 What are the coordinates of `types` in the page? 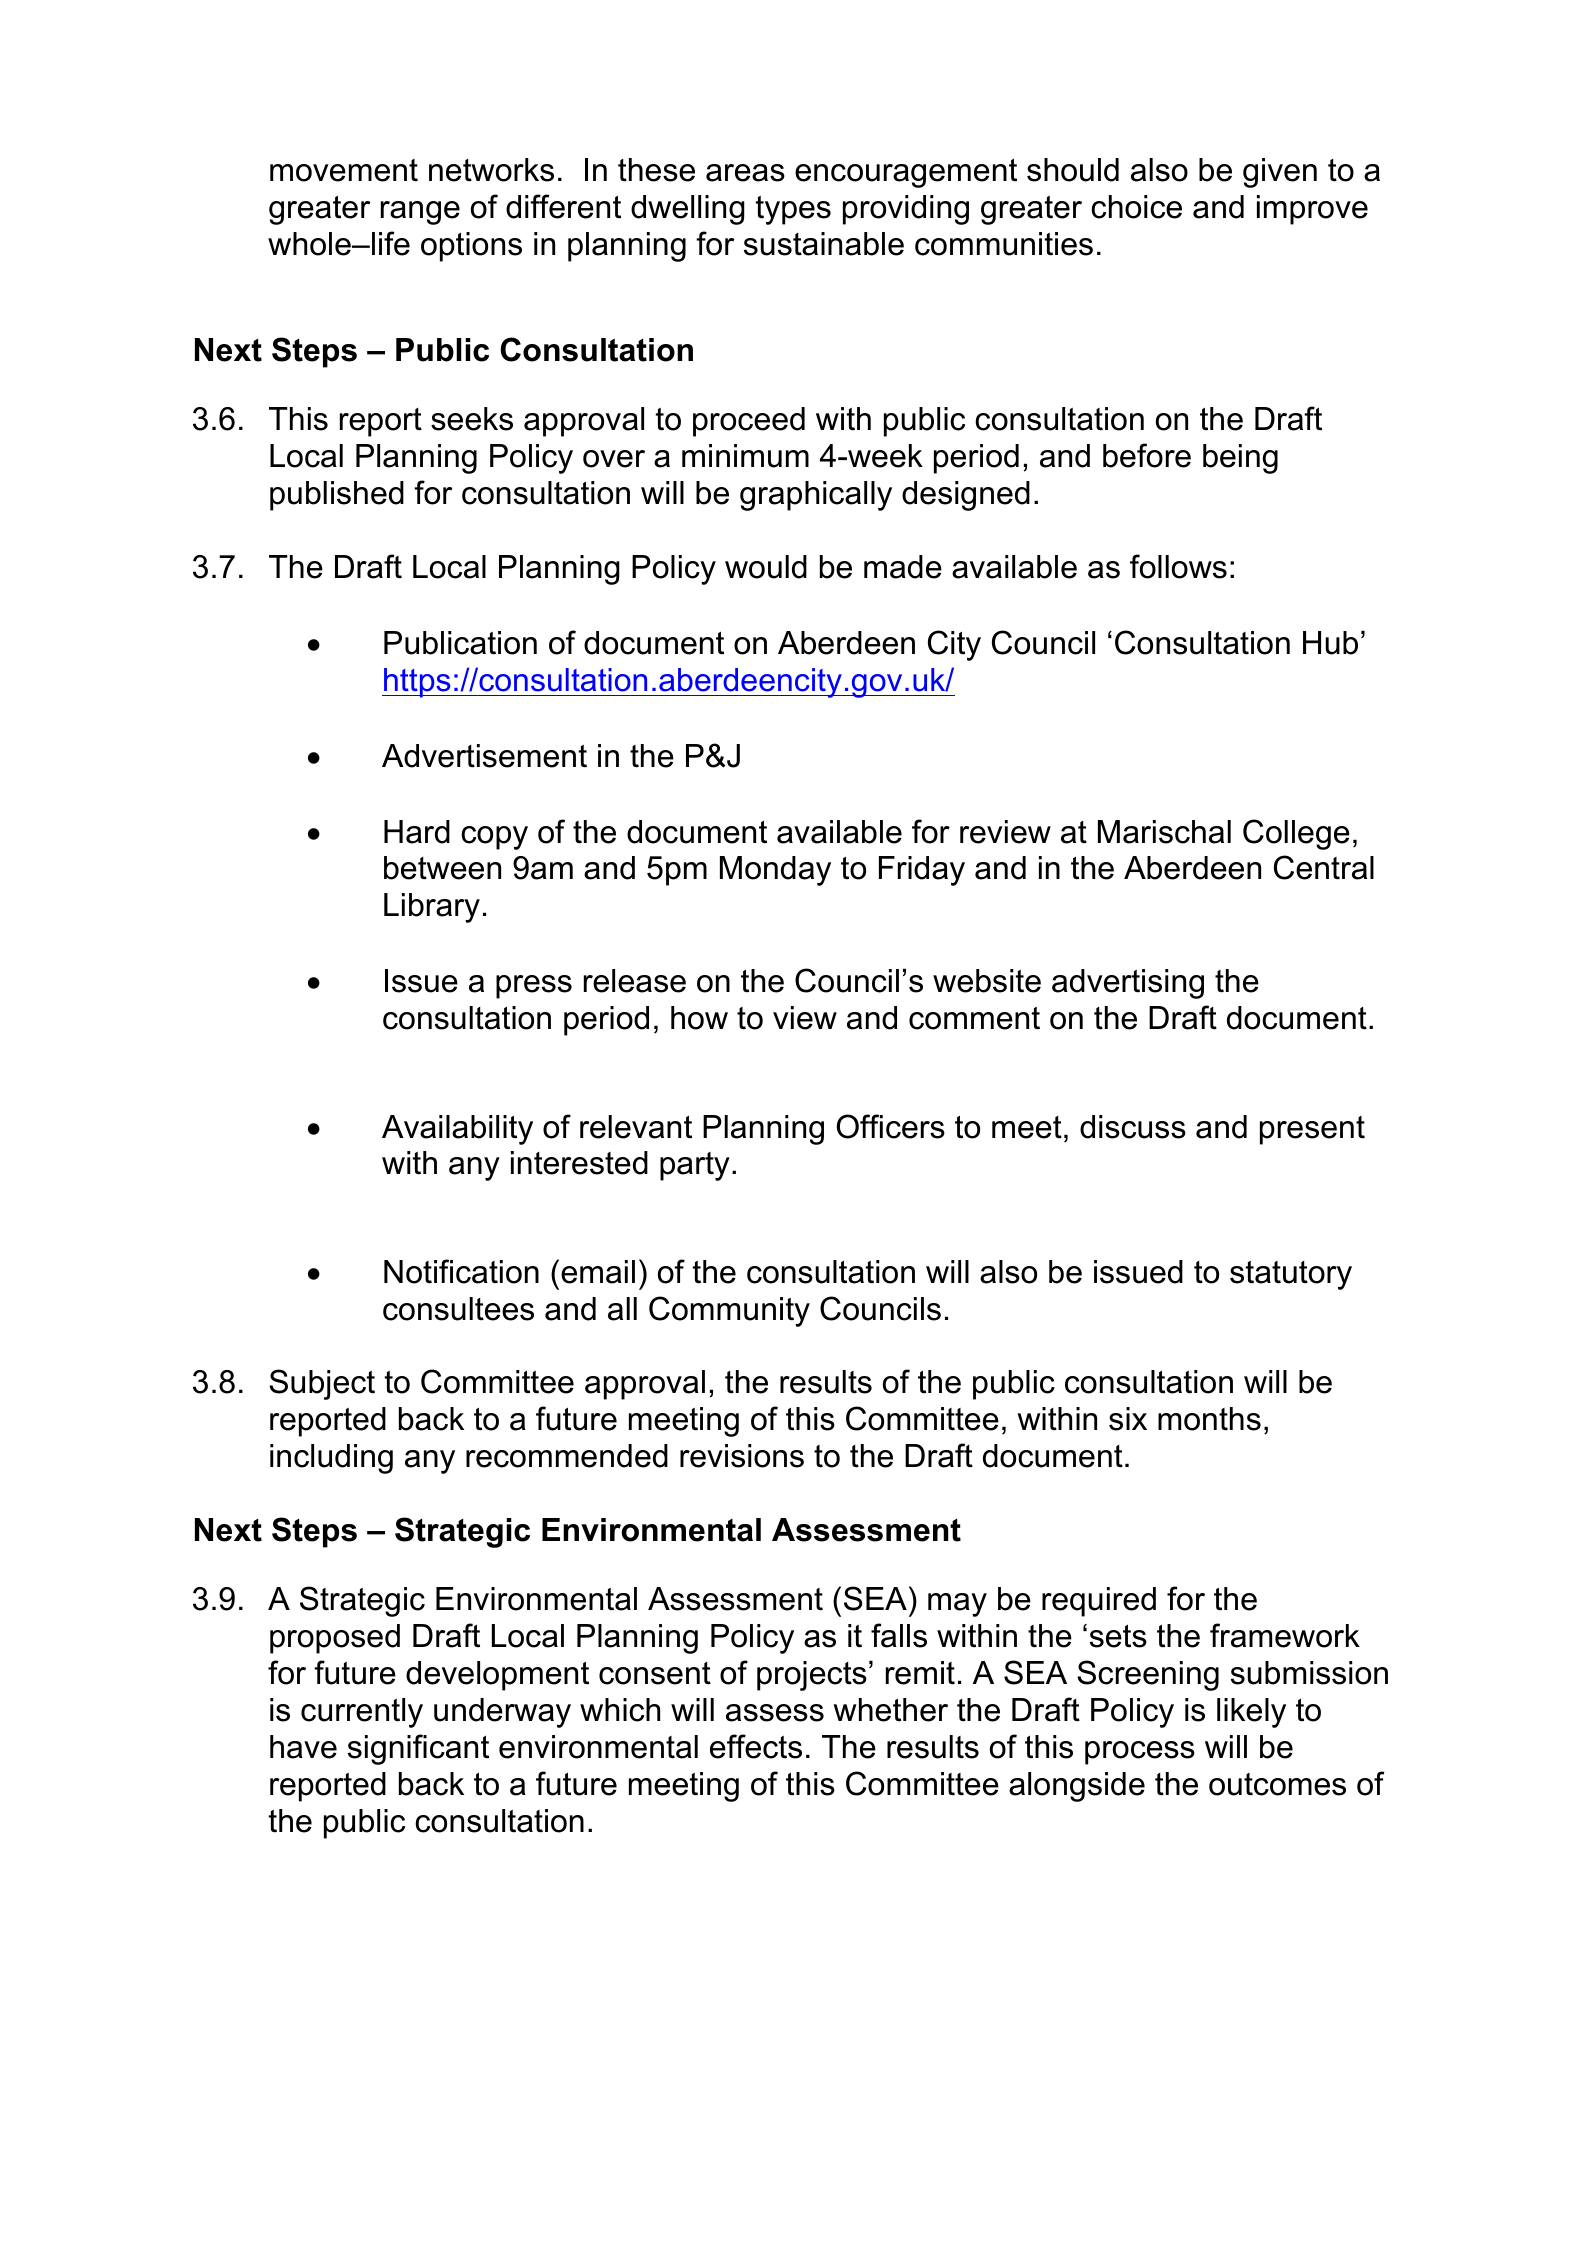 It's located at (793, 210).
